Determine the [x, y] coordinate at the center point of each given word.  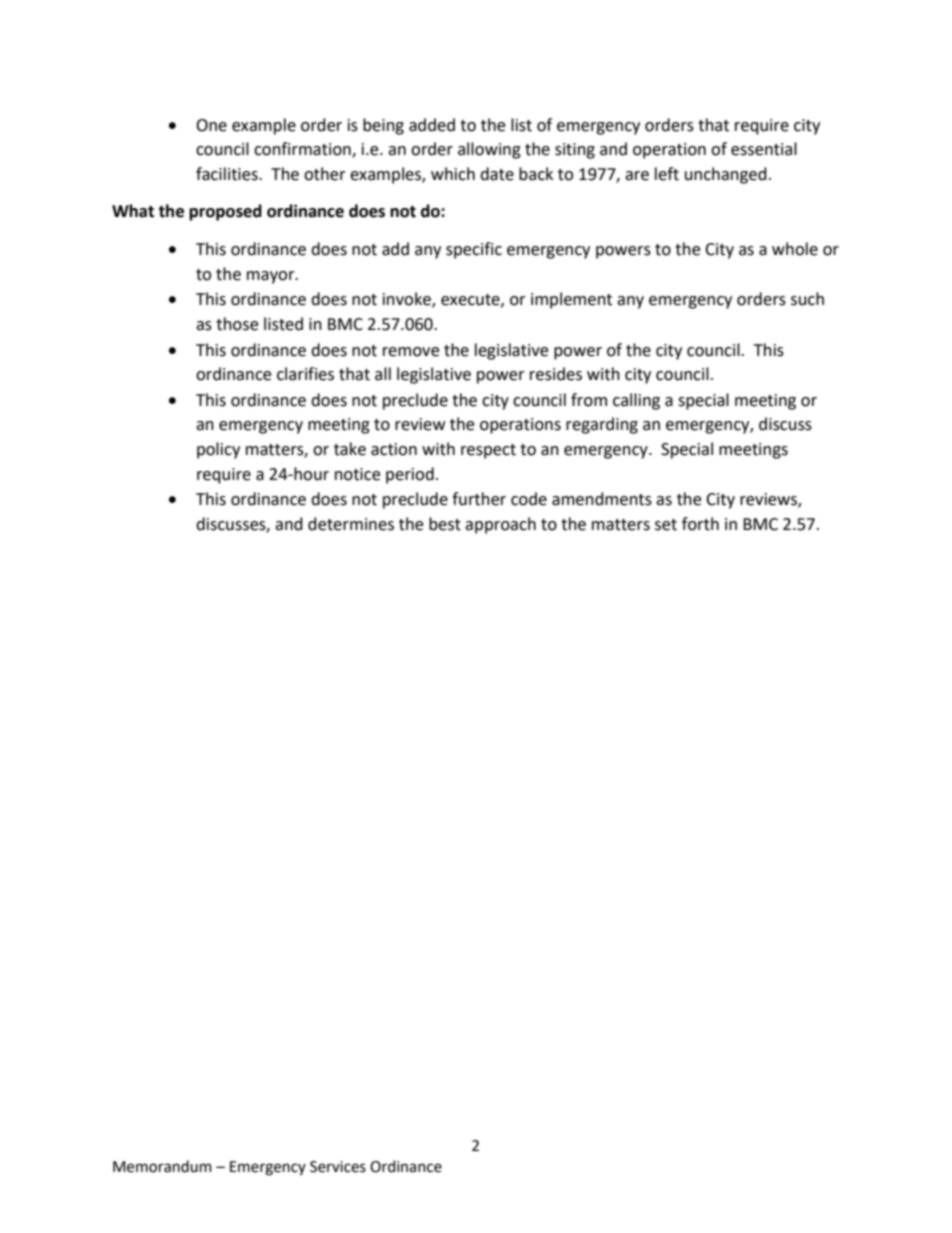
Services [338, 1167]
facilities [228, 174]
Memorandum [162, 1166]
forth [700, 524]
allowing [489, 150]
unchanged [726, 175]
